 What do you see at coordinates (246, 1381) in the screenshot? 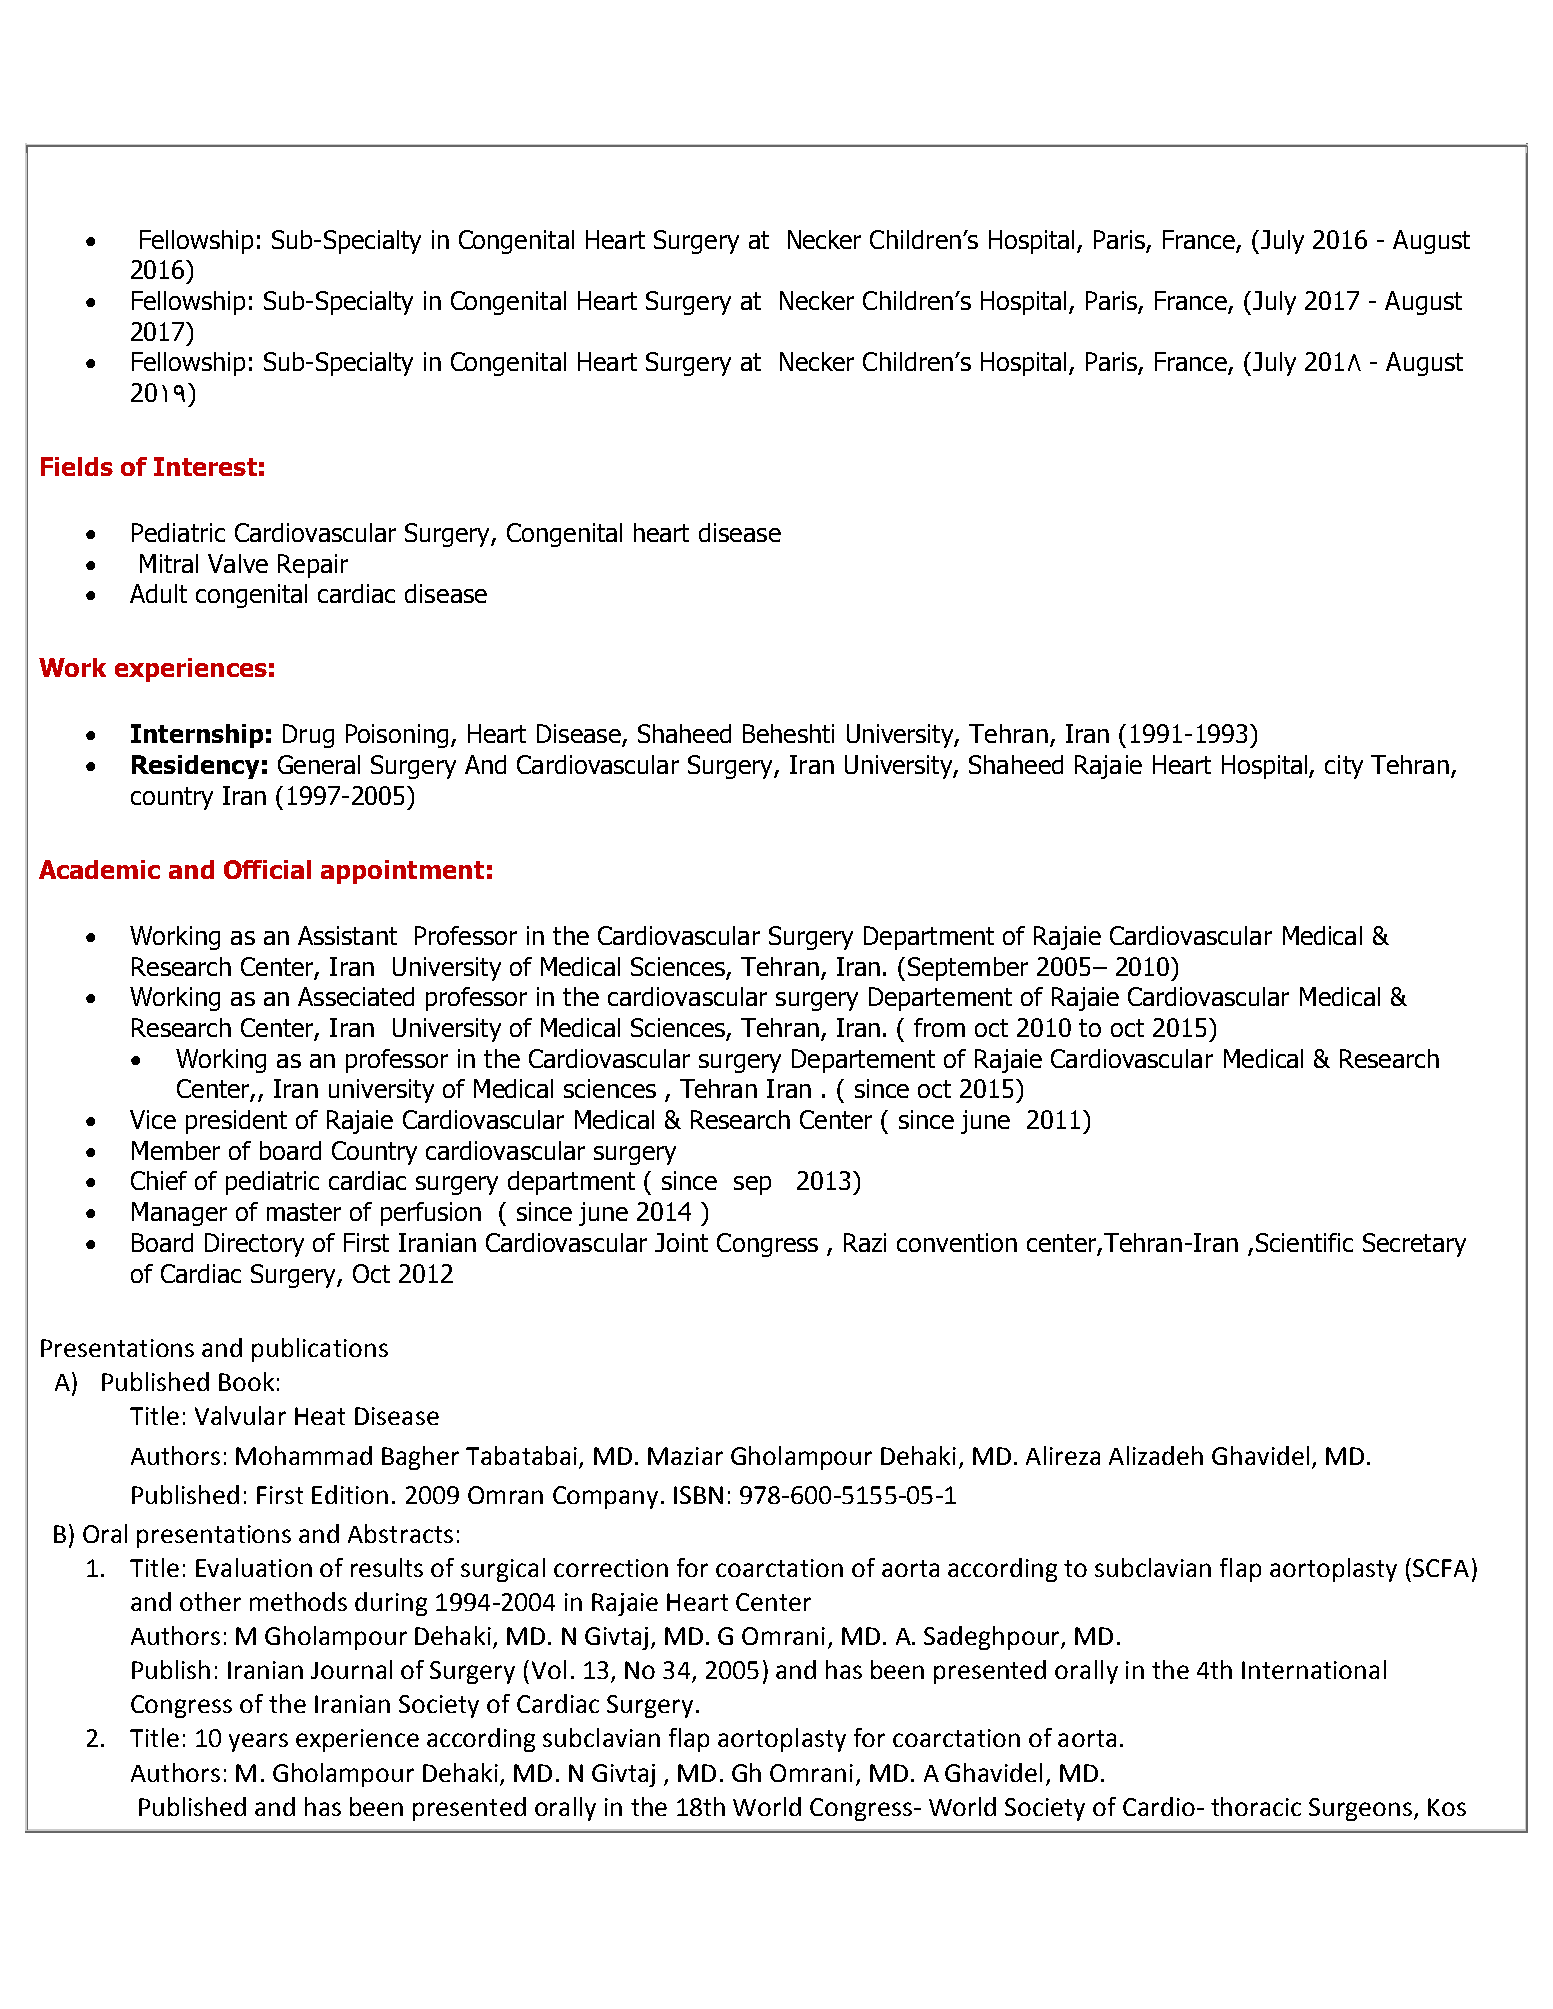
I see `Book` at bounding box center [246, 1381].
